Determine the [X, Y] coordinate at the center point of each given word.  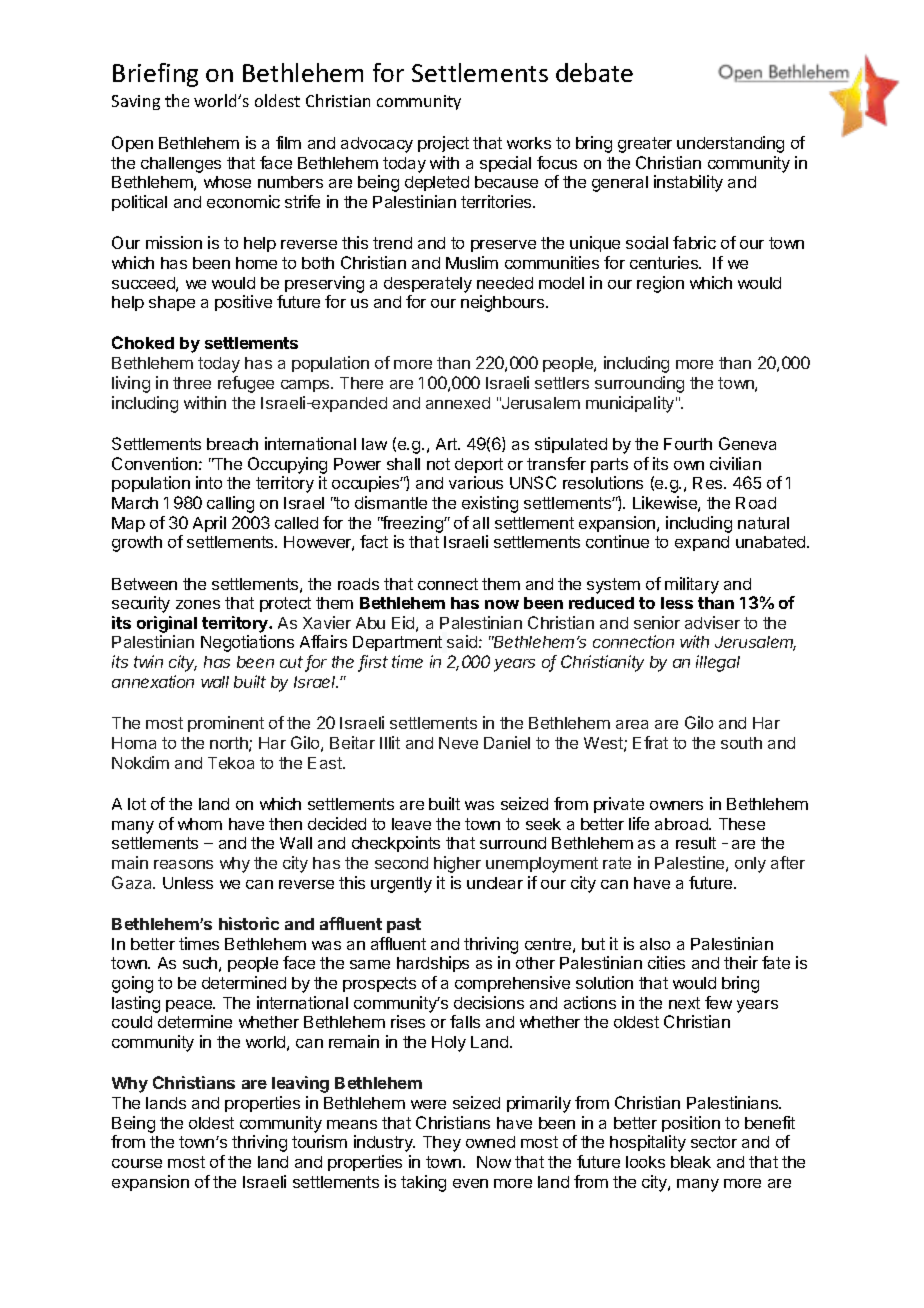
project [443, 144]
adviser [712, 622]
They [442, 1144]
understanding [730, 144]
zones [198, 604]
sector [714, 1142]
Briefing [155, 75]
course [137, 1163]
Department [397, 643]
